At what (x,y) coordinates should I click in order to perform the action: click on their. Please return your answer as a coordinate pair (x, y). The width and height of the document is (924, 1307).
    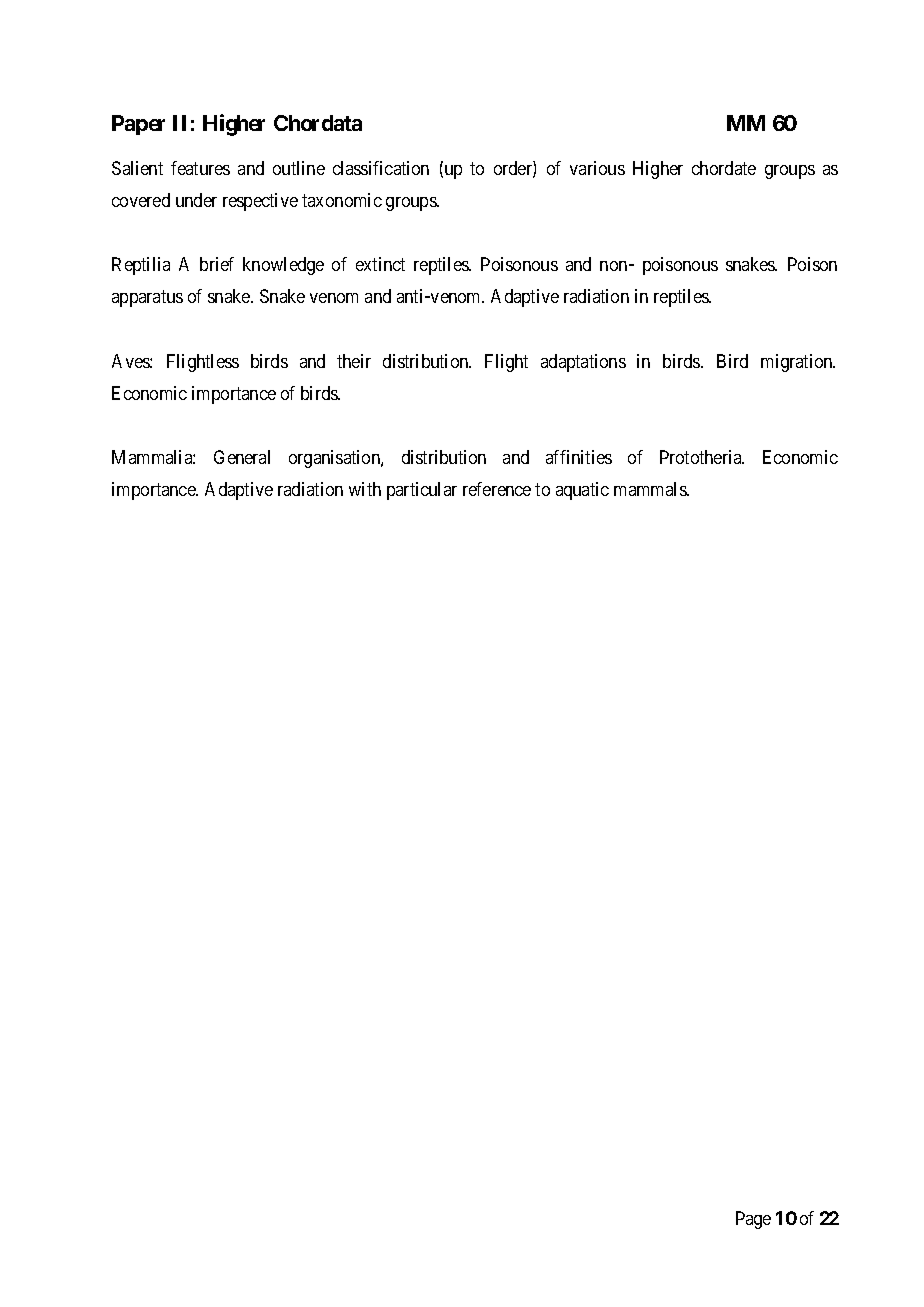
    Looking at the image, I should click on (354, 361).
